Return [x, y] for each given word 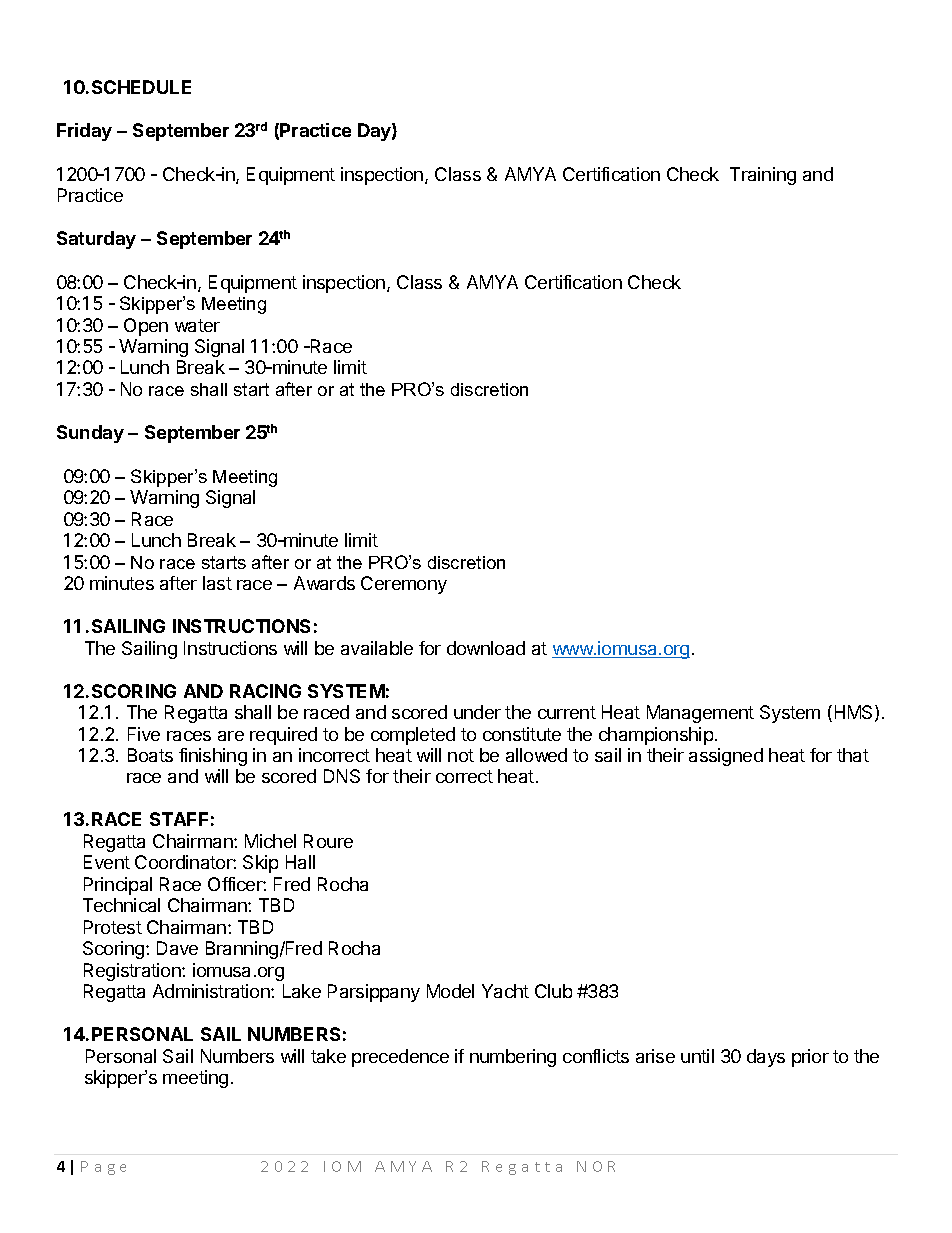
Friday [84, 132]
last [217, 583]
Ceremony [404, 585]
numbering [513, 1058]
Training [763, 176]
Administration [212, 991]
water [197, 325]
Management [700, 714]
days [766, 1058]
